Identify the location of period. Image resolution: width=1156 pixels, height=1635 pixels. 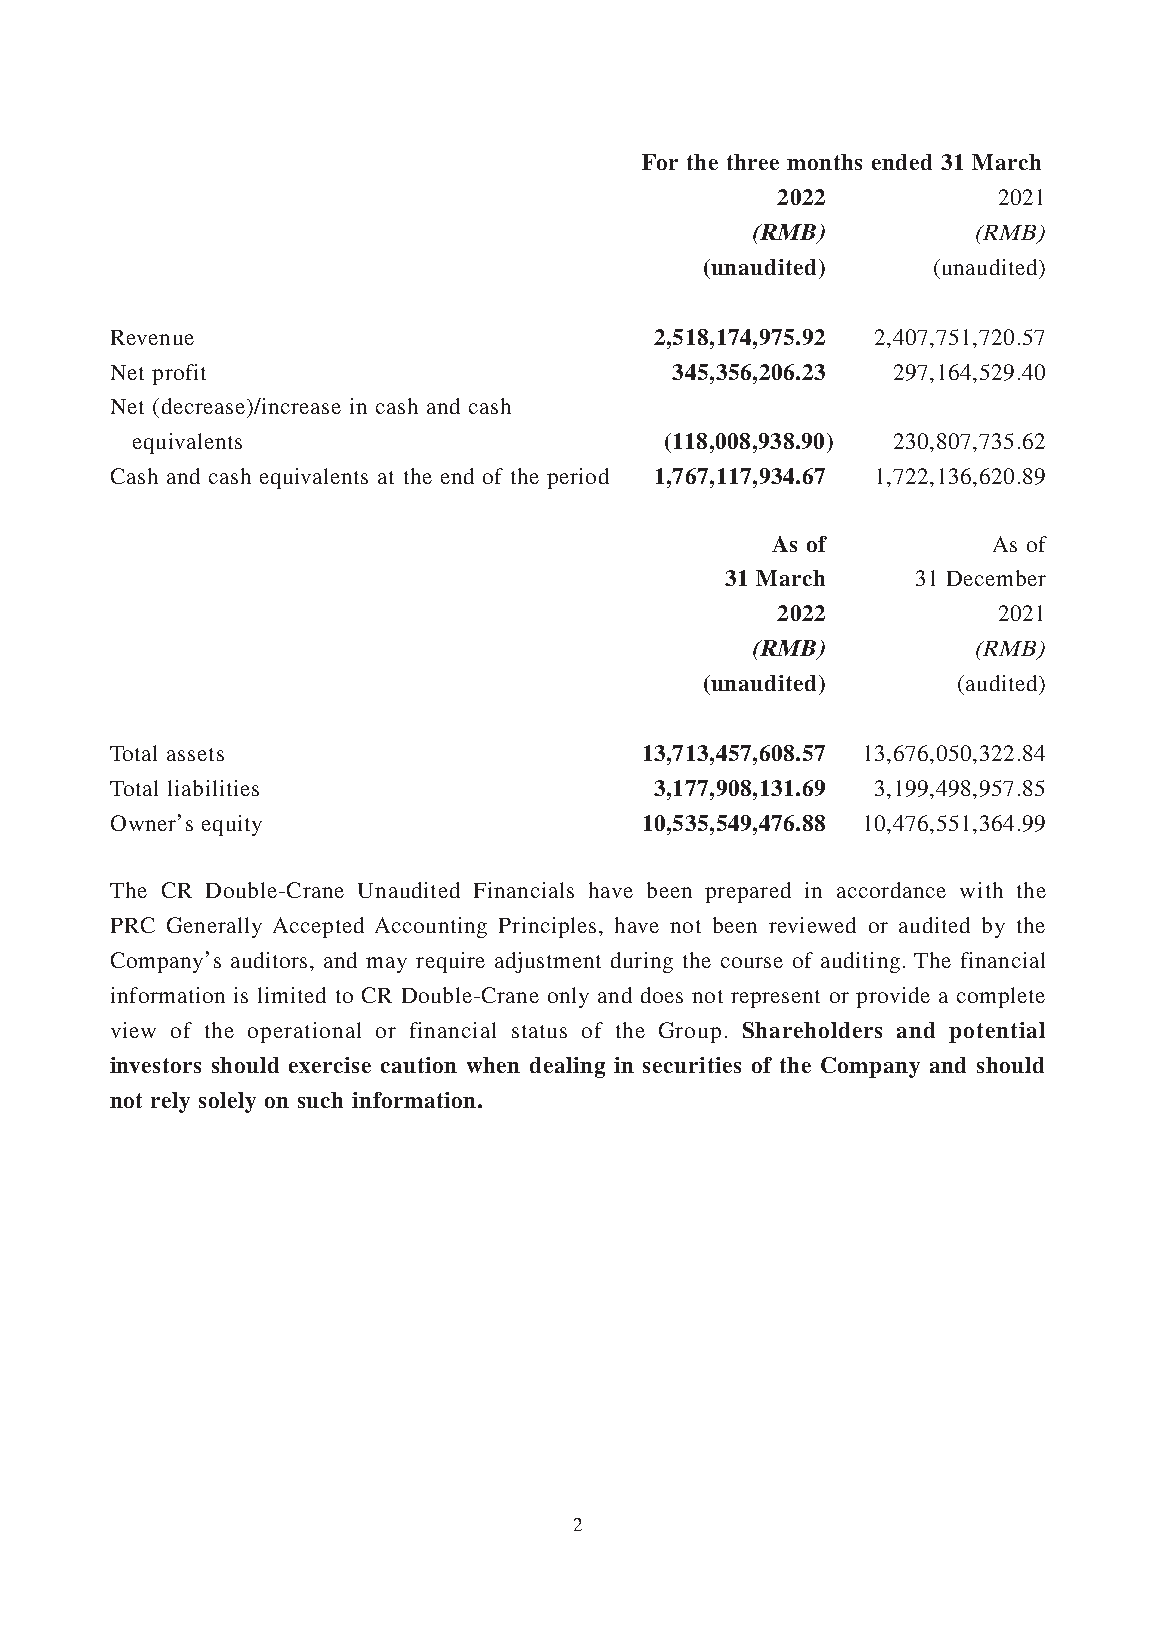
(578, 478).
